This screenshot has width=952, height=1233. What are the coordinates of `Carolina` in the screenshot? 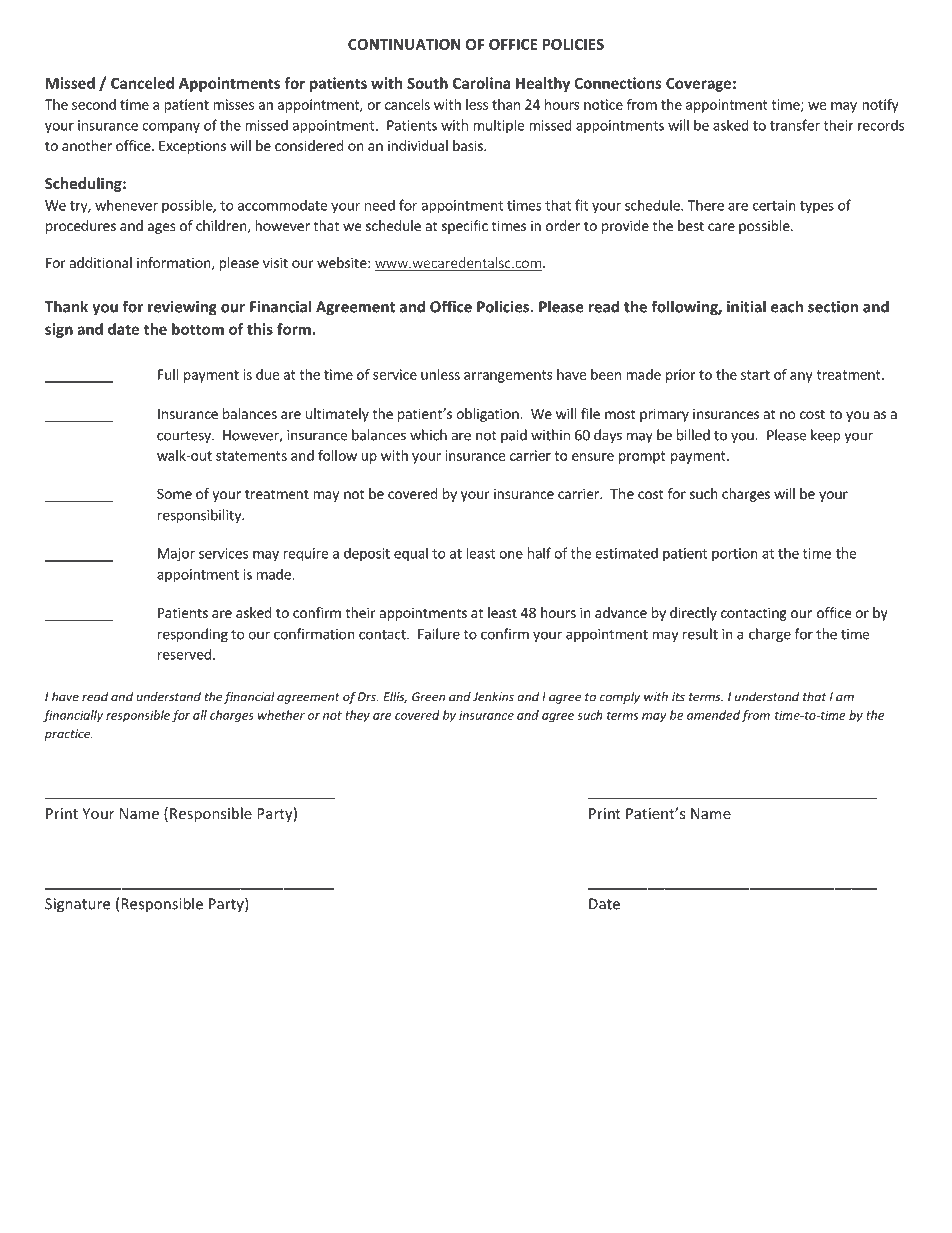 It's located at (481, 83).
